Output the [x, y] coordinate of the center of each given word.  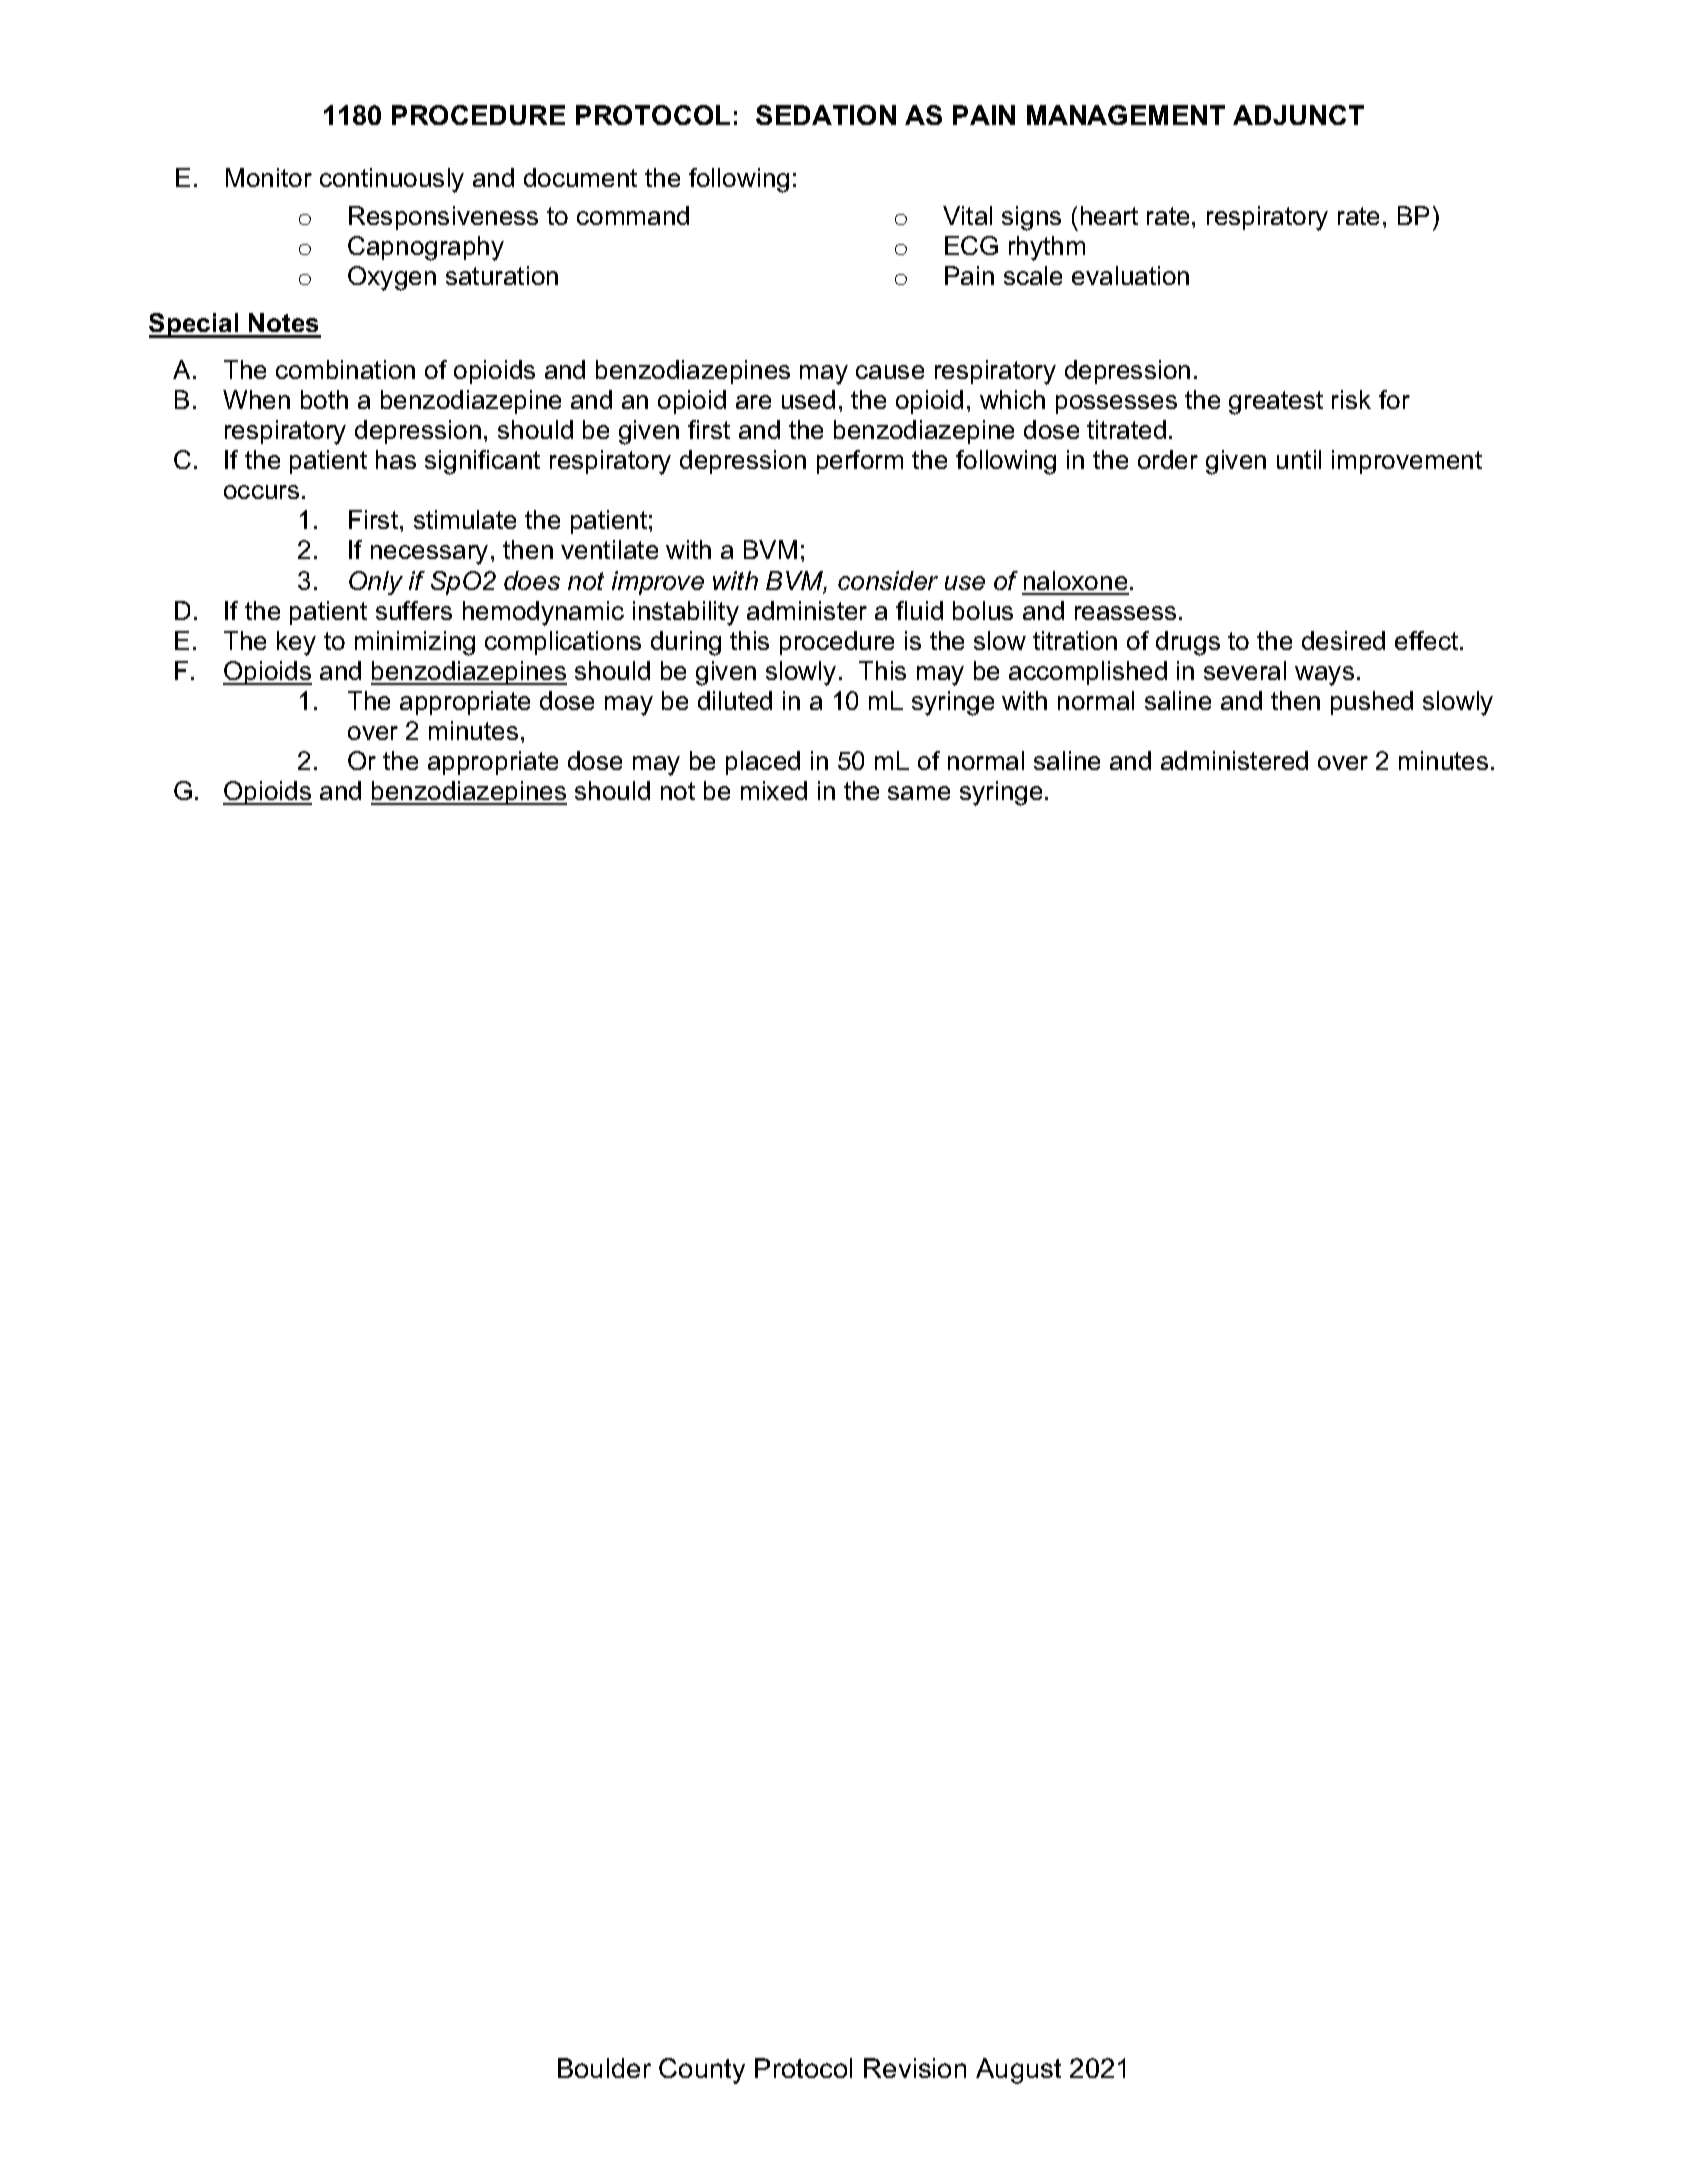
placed [763, 763]
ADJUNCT [1298, 115]
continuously [392, 180]
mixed [774, 790]
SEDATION [826, 115]
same [919, 793]
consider [888, 580]
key [296, 643]
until [1299, 459]
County [702, 2071]
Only [376, 583]
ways [1324, 676]
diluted [735, 700]
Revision [915, 2068]
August [1018, 2071]
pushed [1372, 703]
